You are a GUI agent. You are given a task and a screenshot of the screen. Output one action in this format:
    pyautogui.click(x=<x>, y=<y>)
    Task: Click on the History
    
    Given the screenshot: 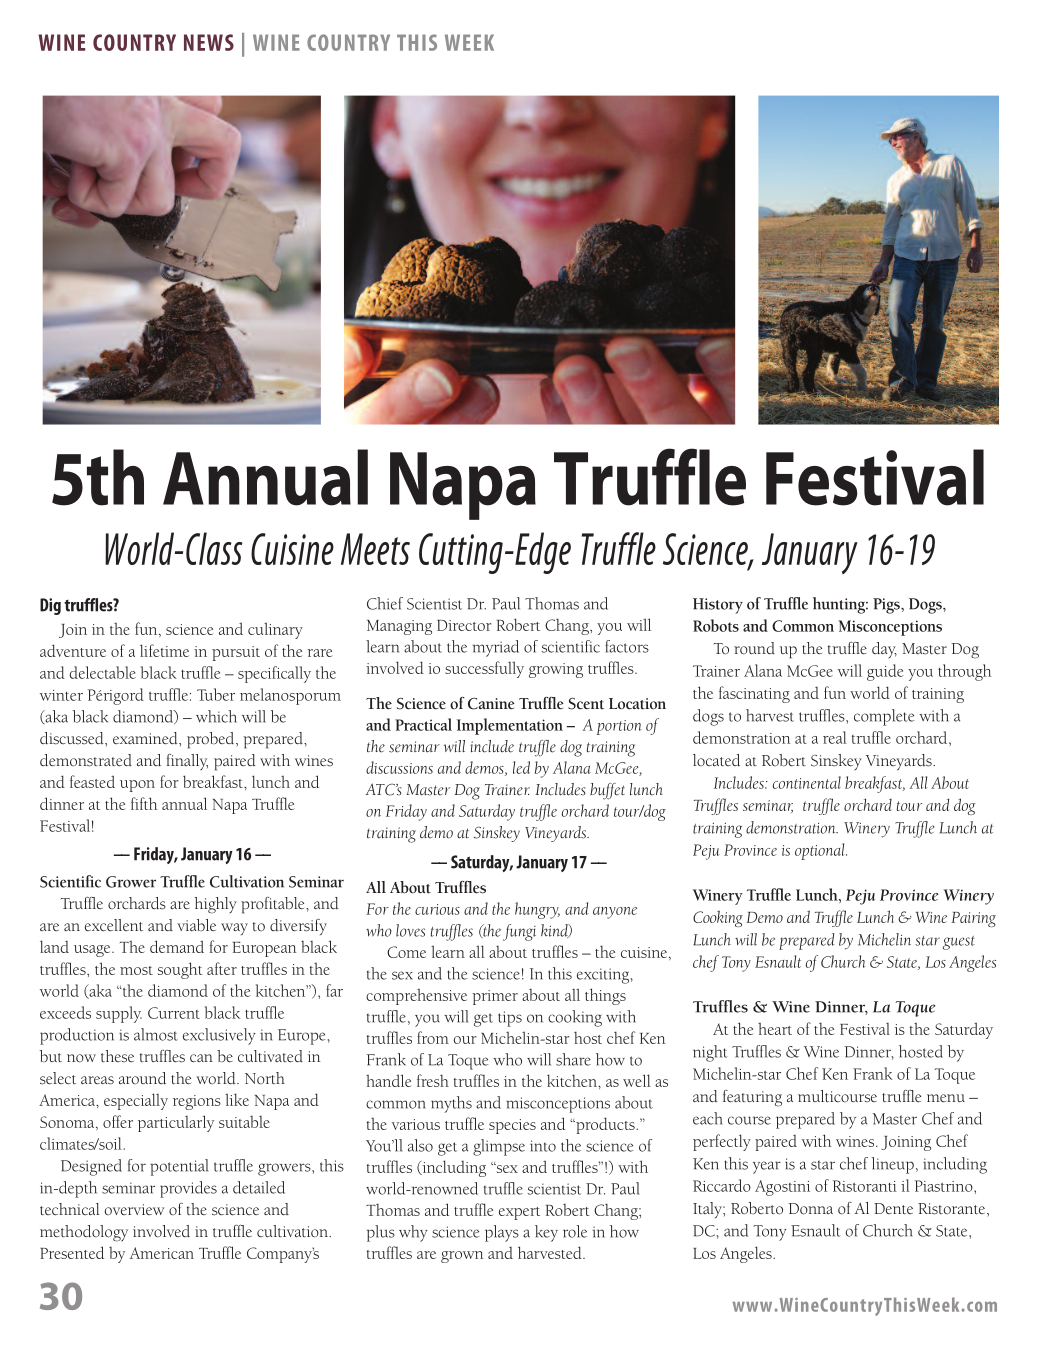 What is the action you would take?
    pyautogui.click(x=718, y=606)
